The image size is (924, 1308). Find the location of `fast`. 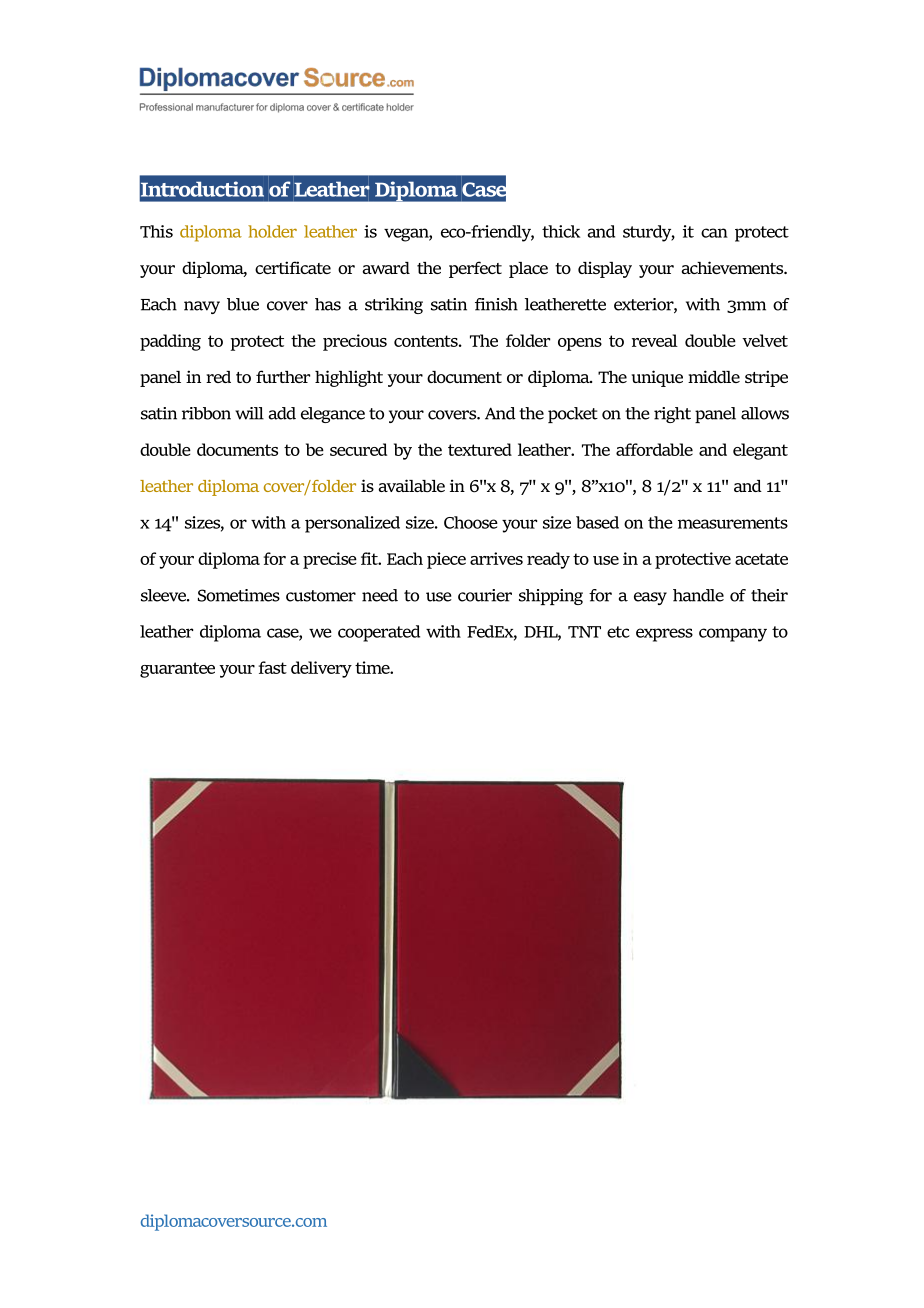

fast is located at coordinates (273, 667).
